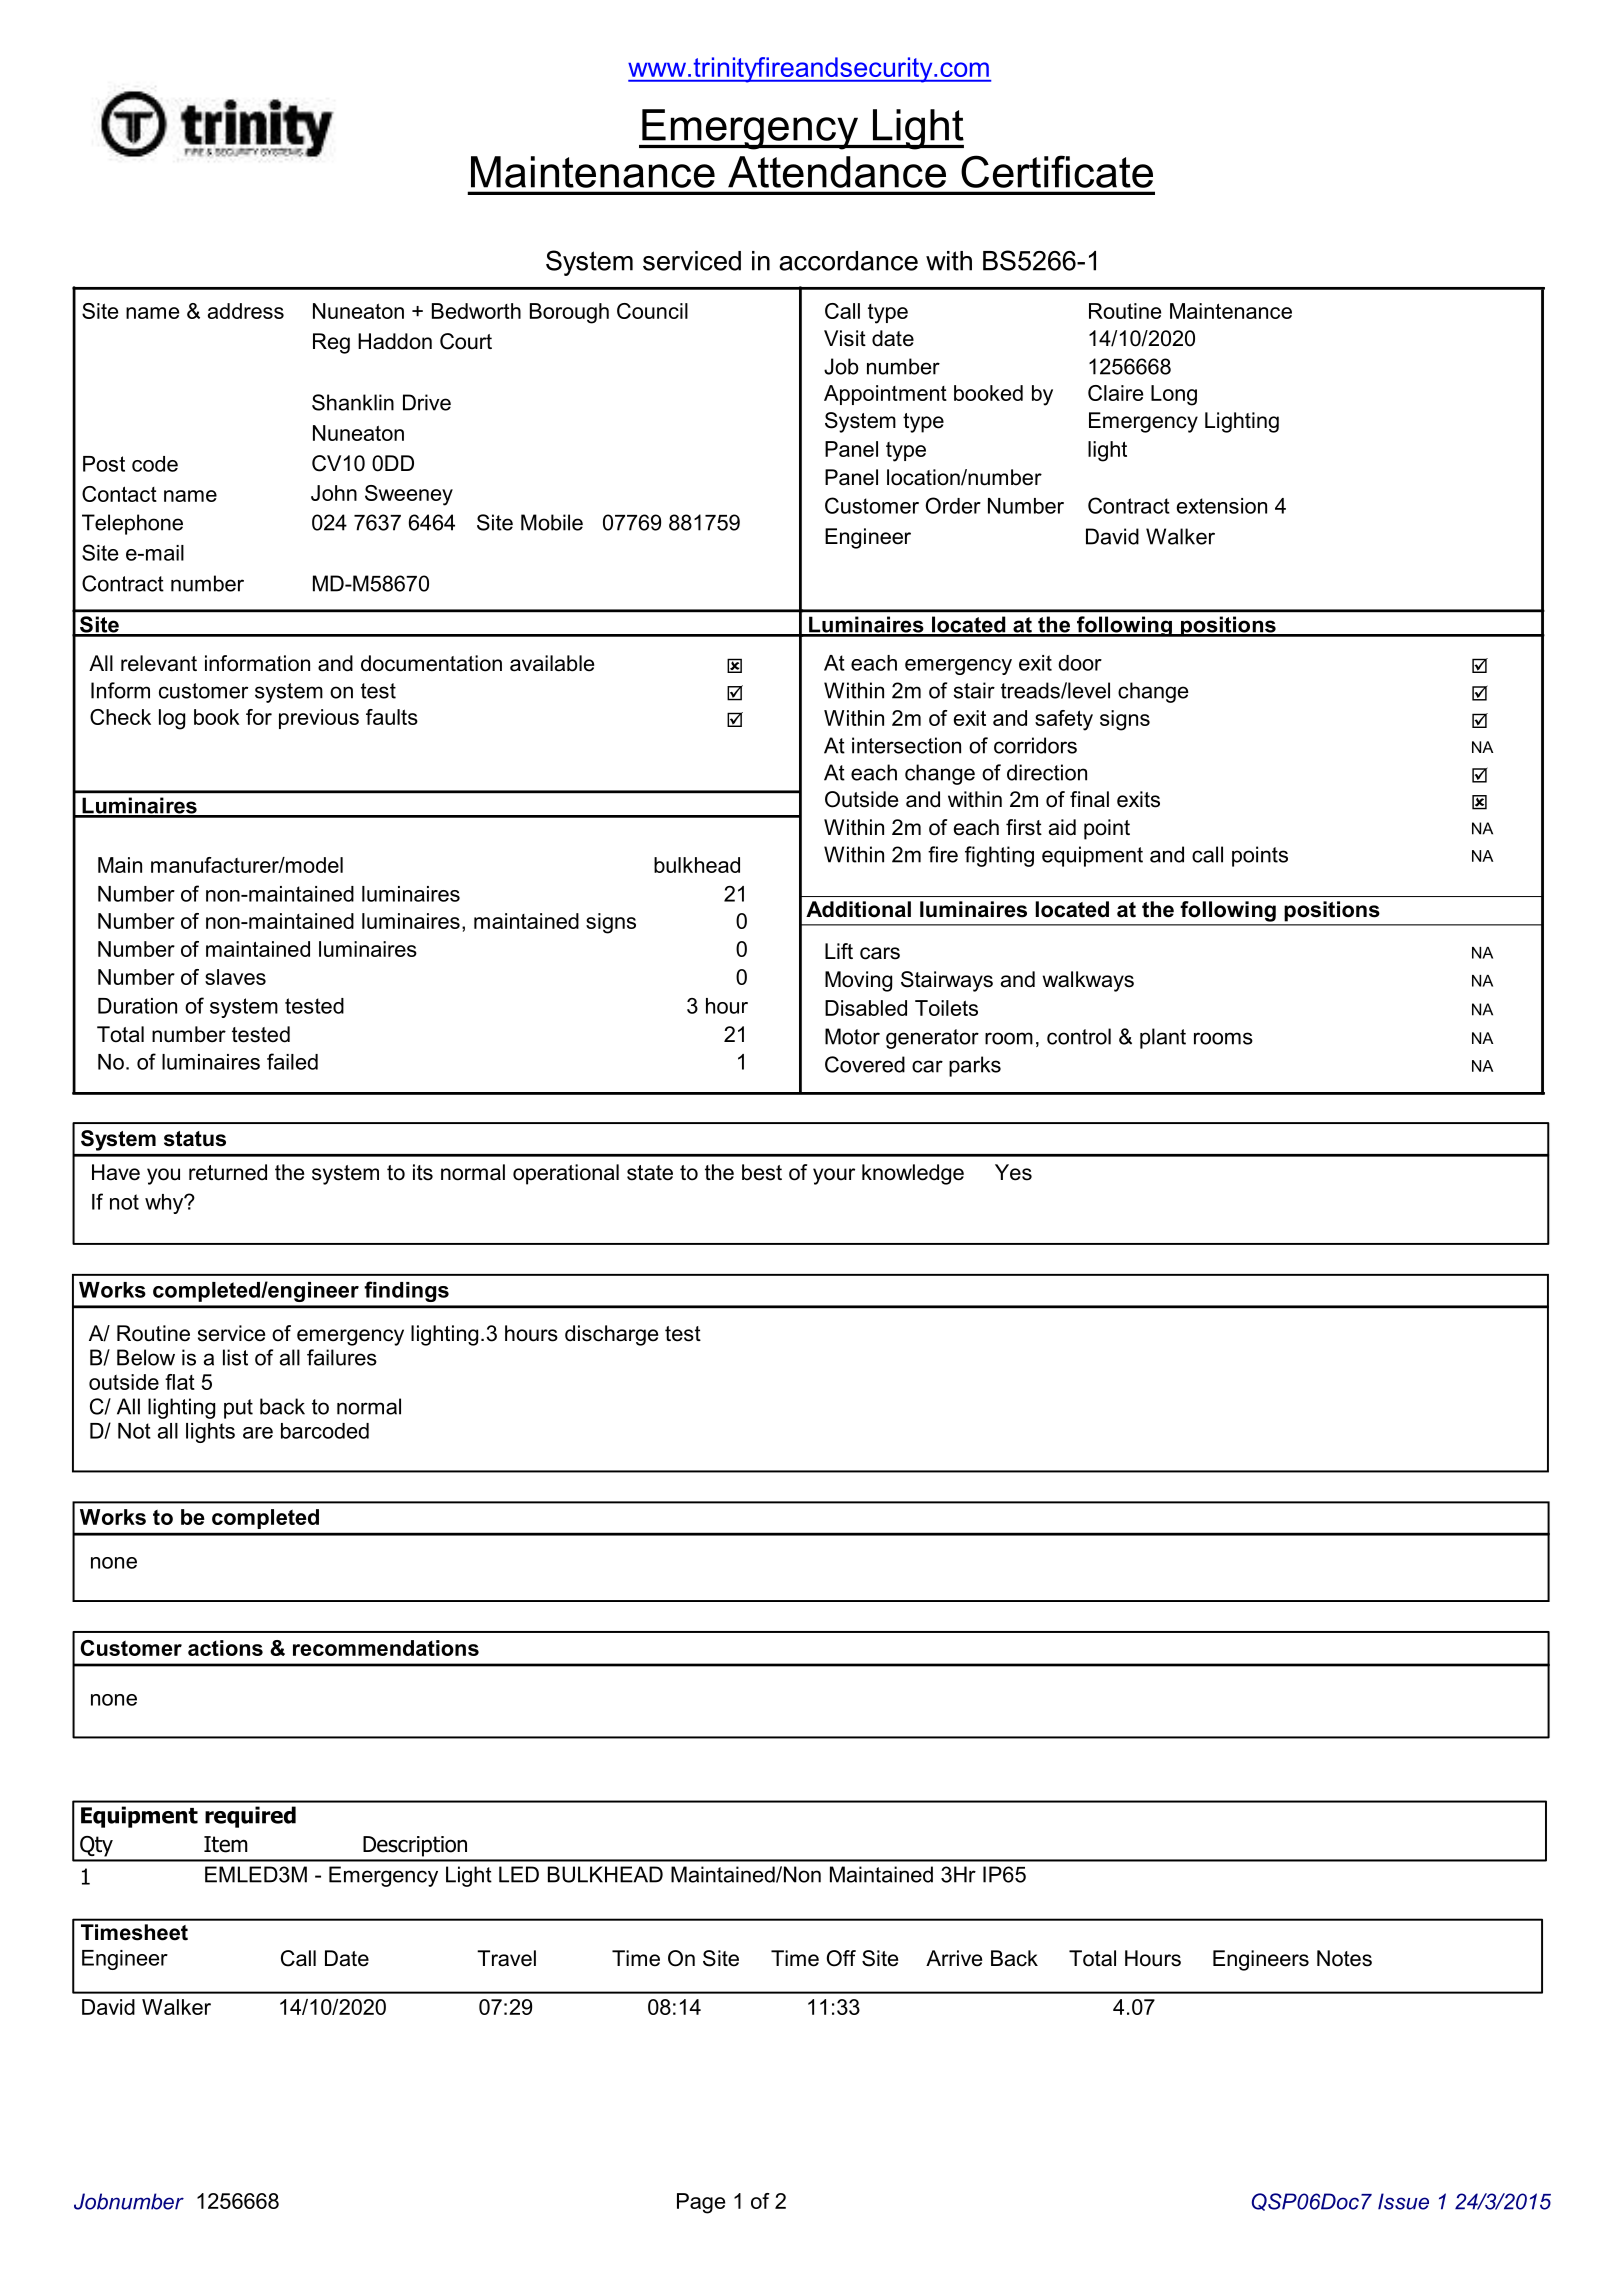 This screenshot has width=1615, height=2284. What do you see at coordinates (1057, 171) in the screenshot?
I see `Certificate` at bounding box center [1057, 171].
